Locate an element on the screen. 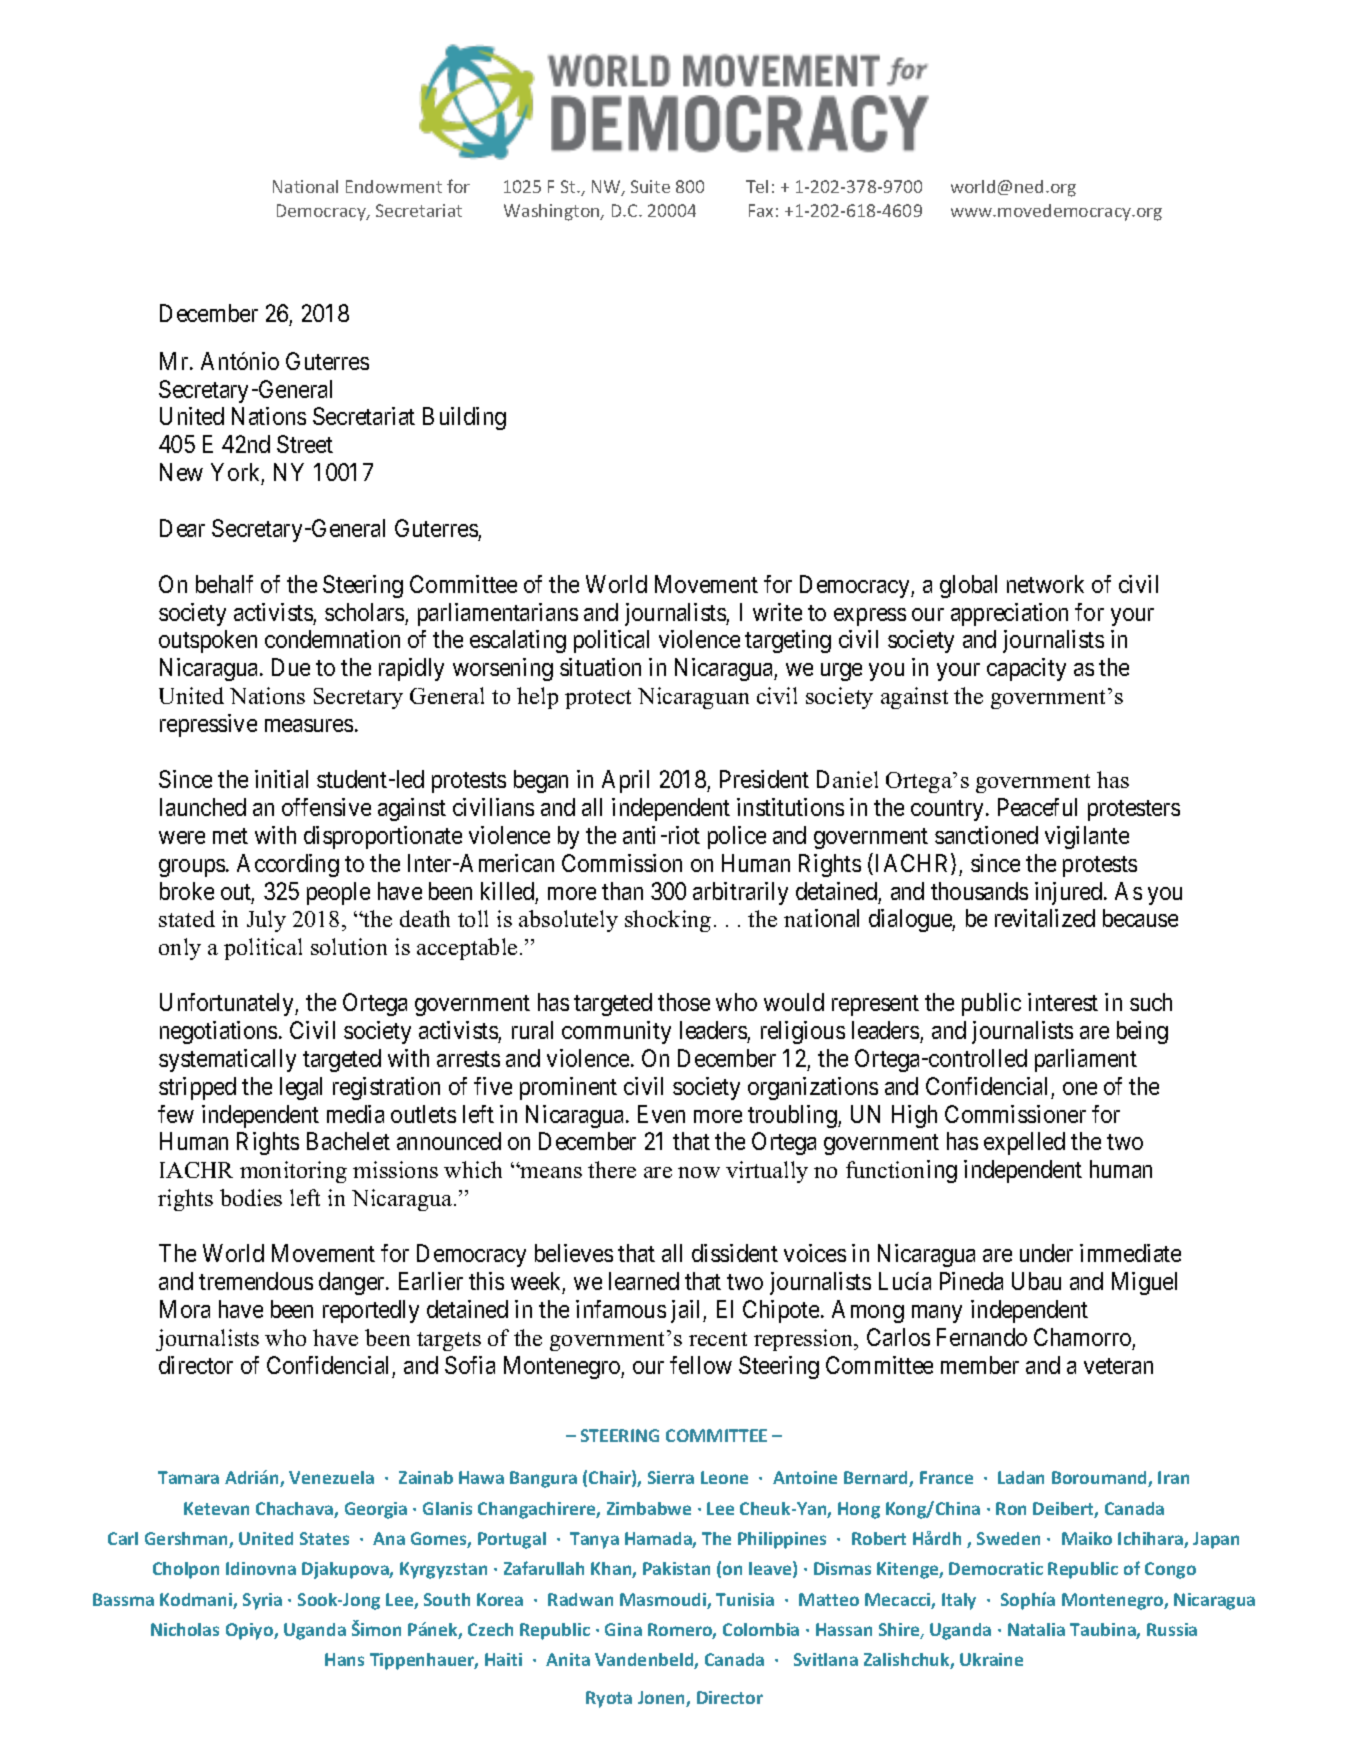  Hans is located at coordinates (344, 1659).
